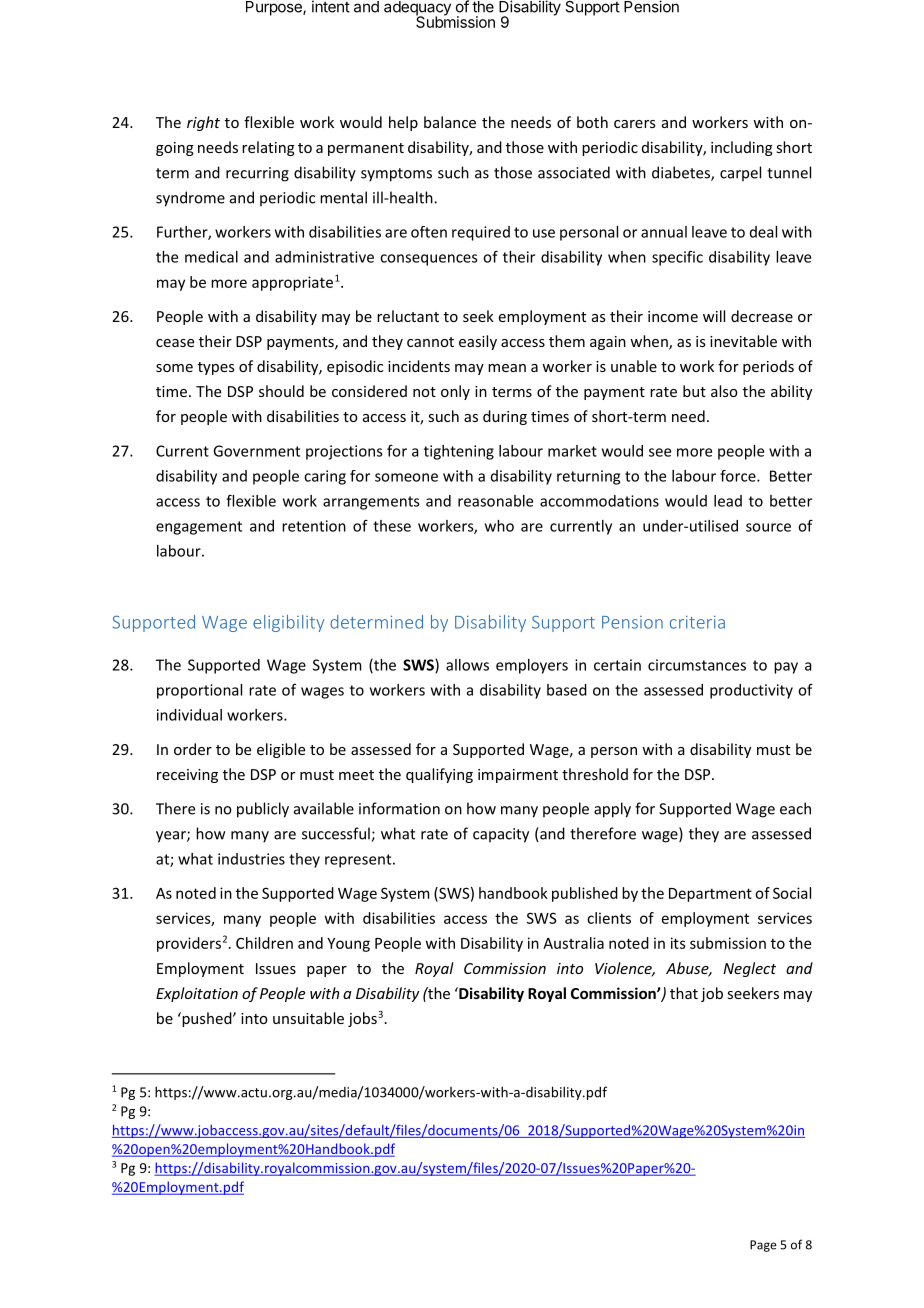 The height and width of the screenshot is (1308, 924). What do you see at coordinates (264, 943) in the screenshot?
I see `Children` at bounding box center [264, 943].
